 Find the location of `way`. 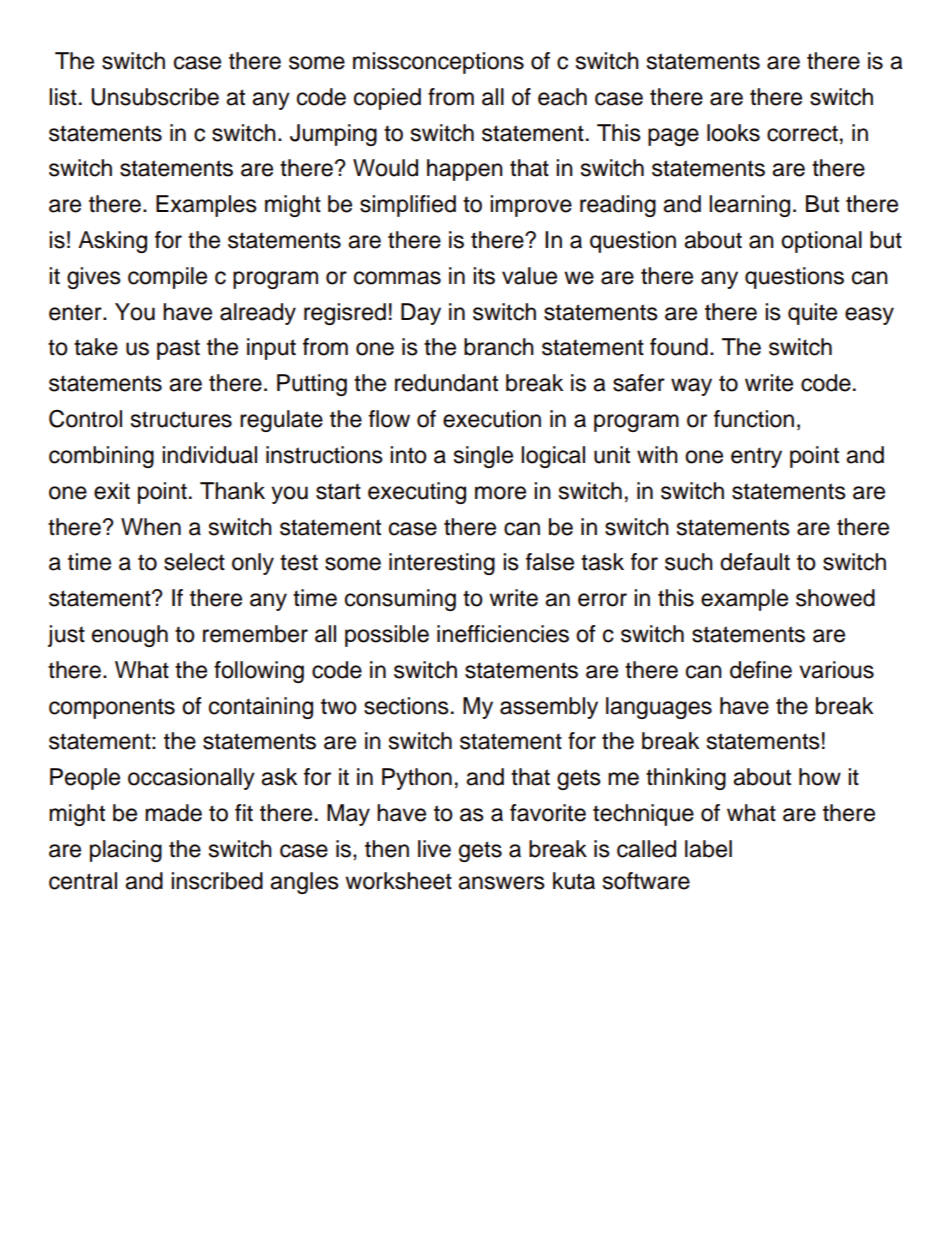

way is located at coordinates (691, 387).
